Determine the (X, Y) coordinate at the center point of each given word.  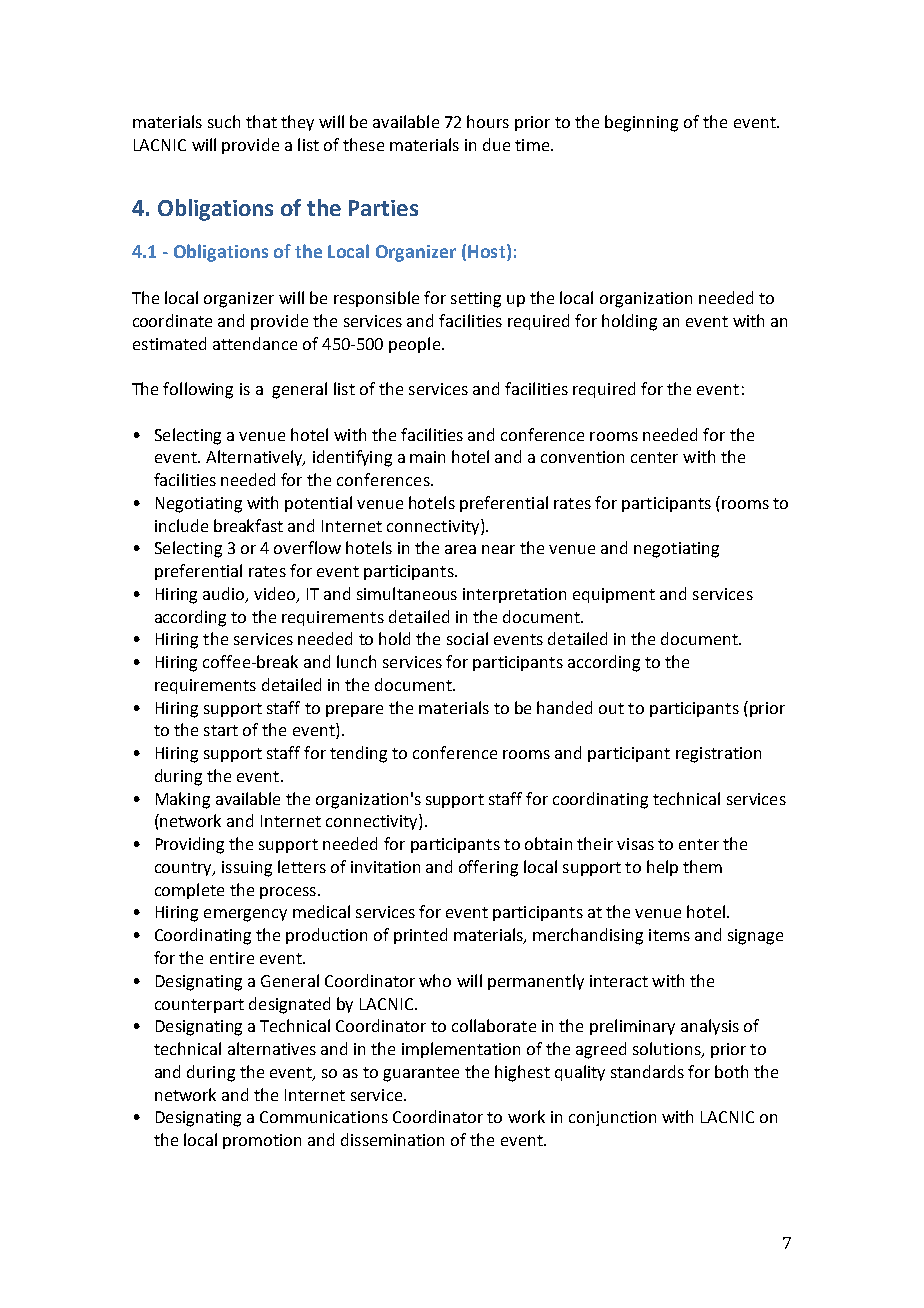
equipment (614, 595)
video (276, 594)
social (467, 638)
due (496, 144)
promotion (262, 1141)
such (224, 121)
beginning (641, 123)
